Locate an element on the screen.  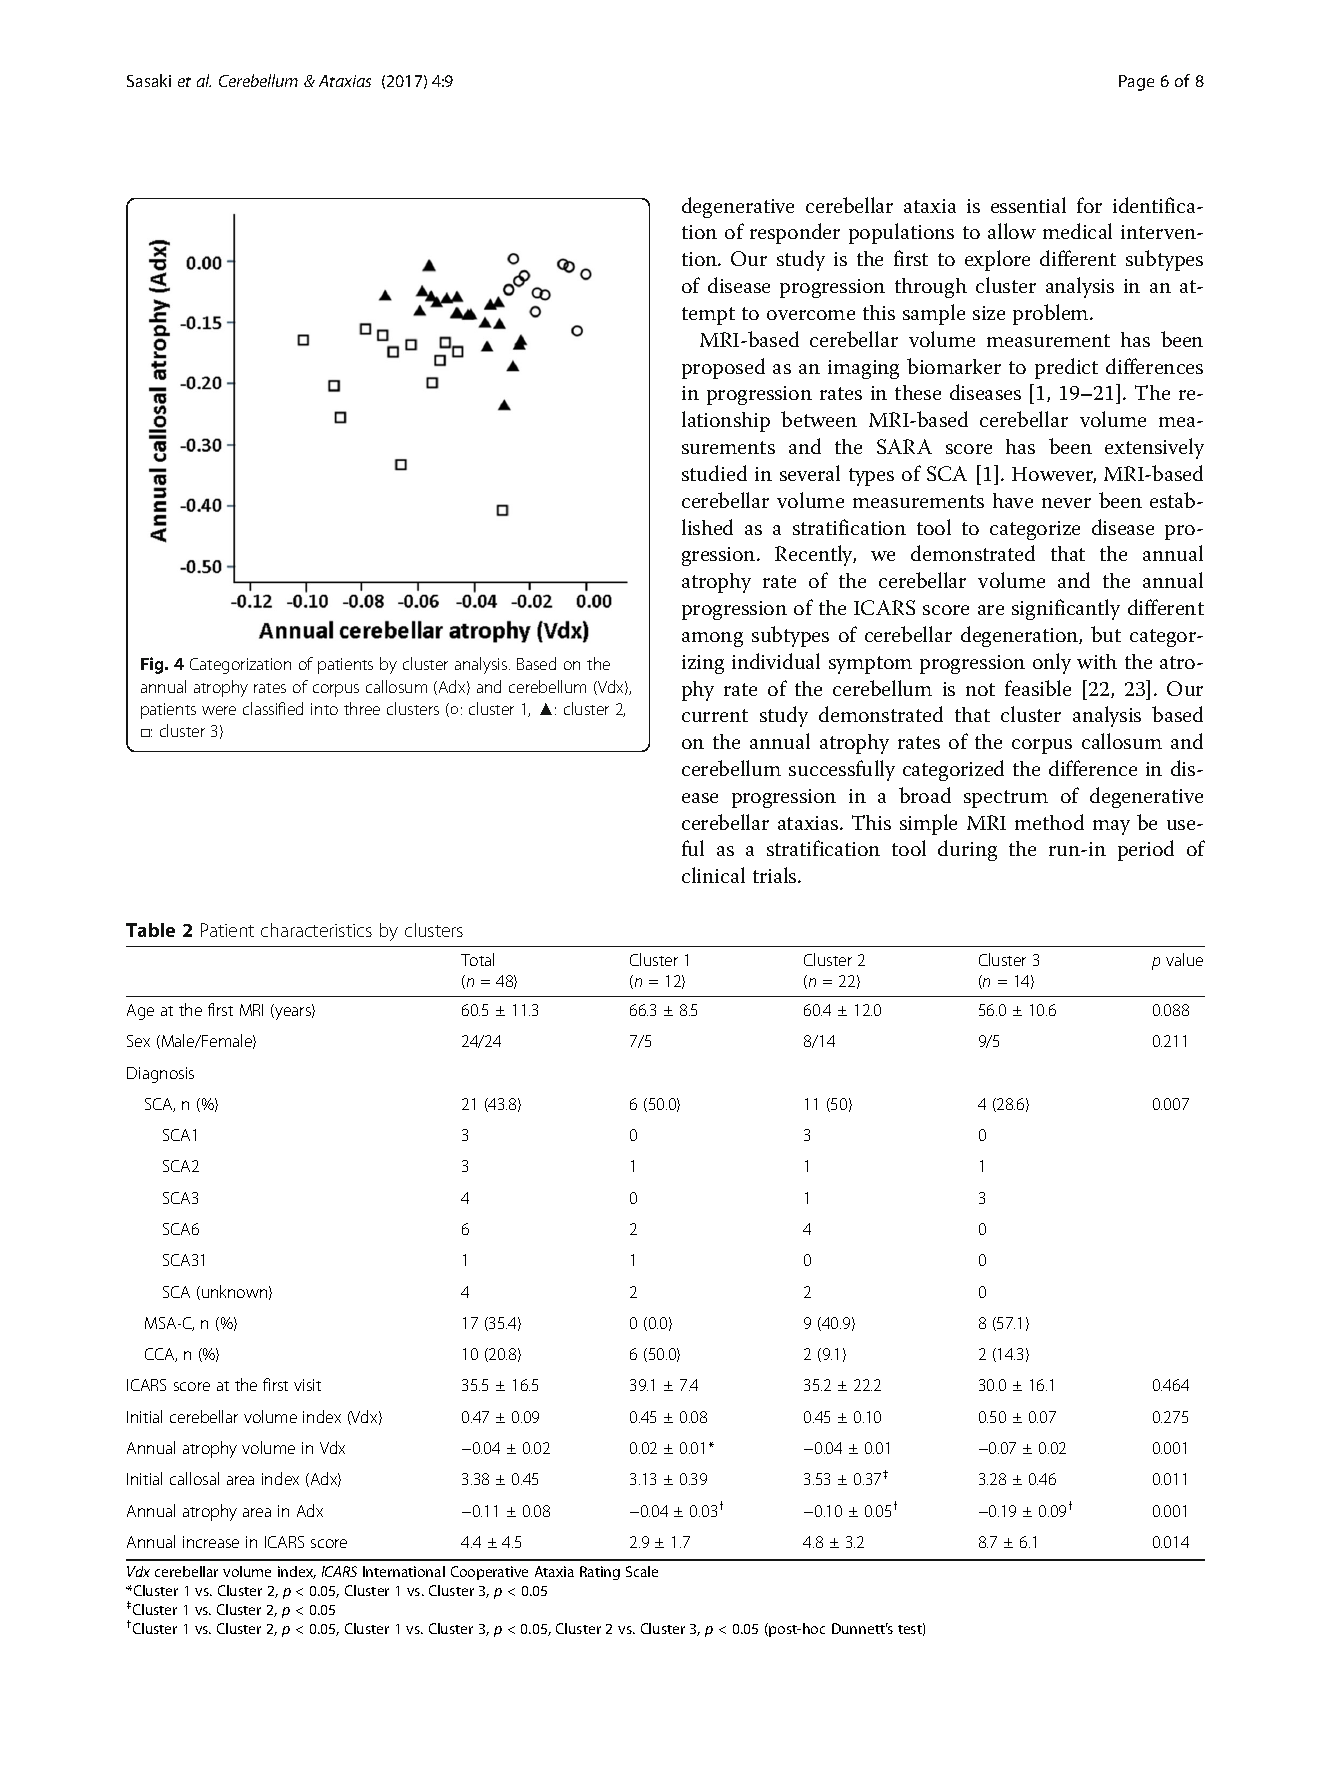
responder is located at coordinates (795, 233).
